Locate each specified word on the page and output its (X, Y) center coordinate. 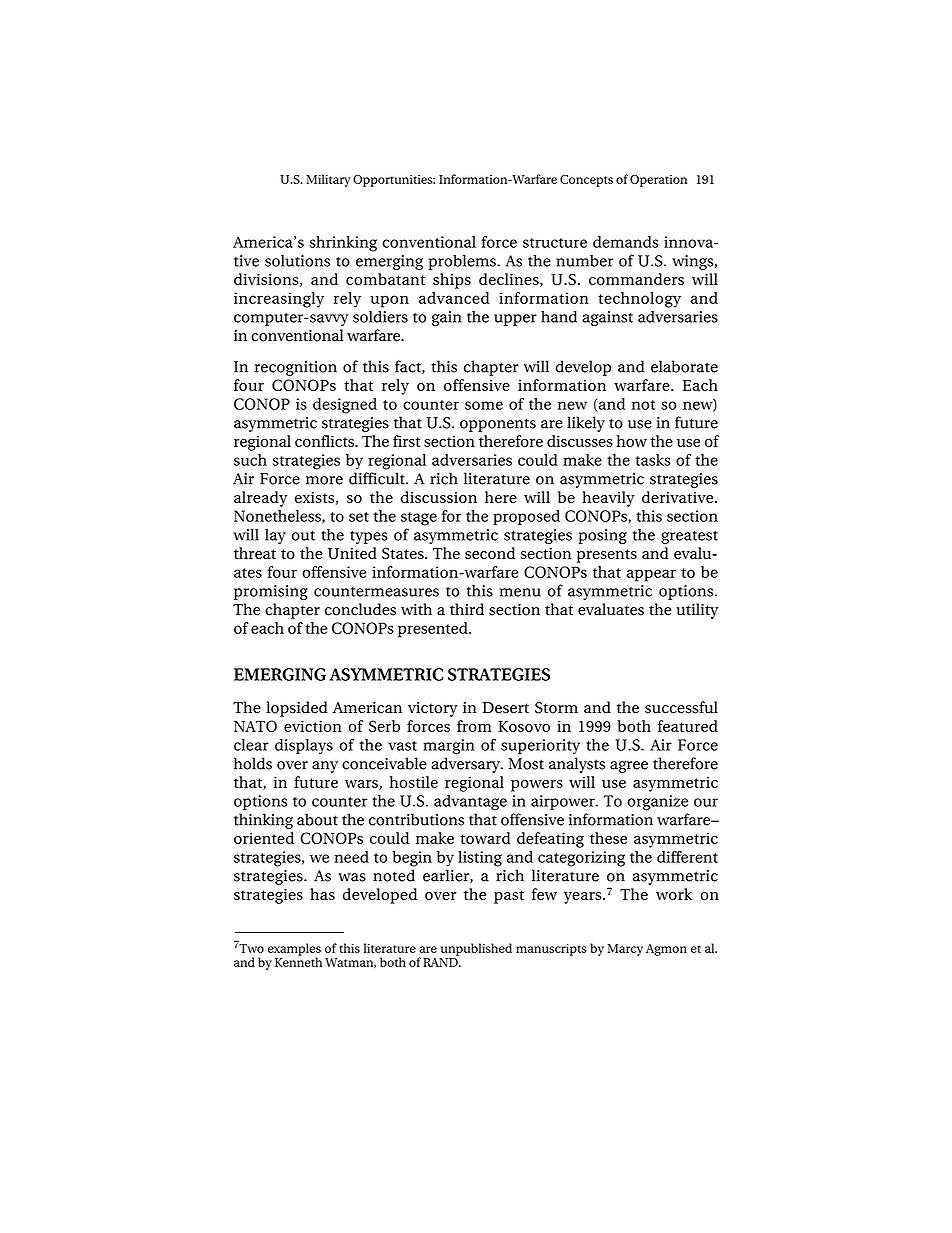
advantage (470, 803)
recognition (296, 368)
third (467, 609)
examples (294, 950)
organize (657, 803)
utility (697, 611)
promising (271, 592)
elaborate (684, 366)
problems (463, 262)
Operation (658, 181)
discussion (439, 497)
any (325, 767)
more (324, 480)
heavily (608, 499)
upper (515, 320)
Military (328, 180)
